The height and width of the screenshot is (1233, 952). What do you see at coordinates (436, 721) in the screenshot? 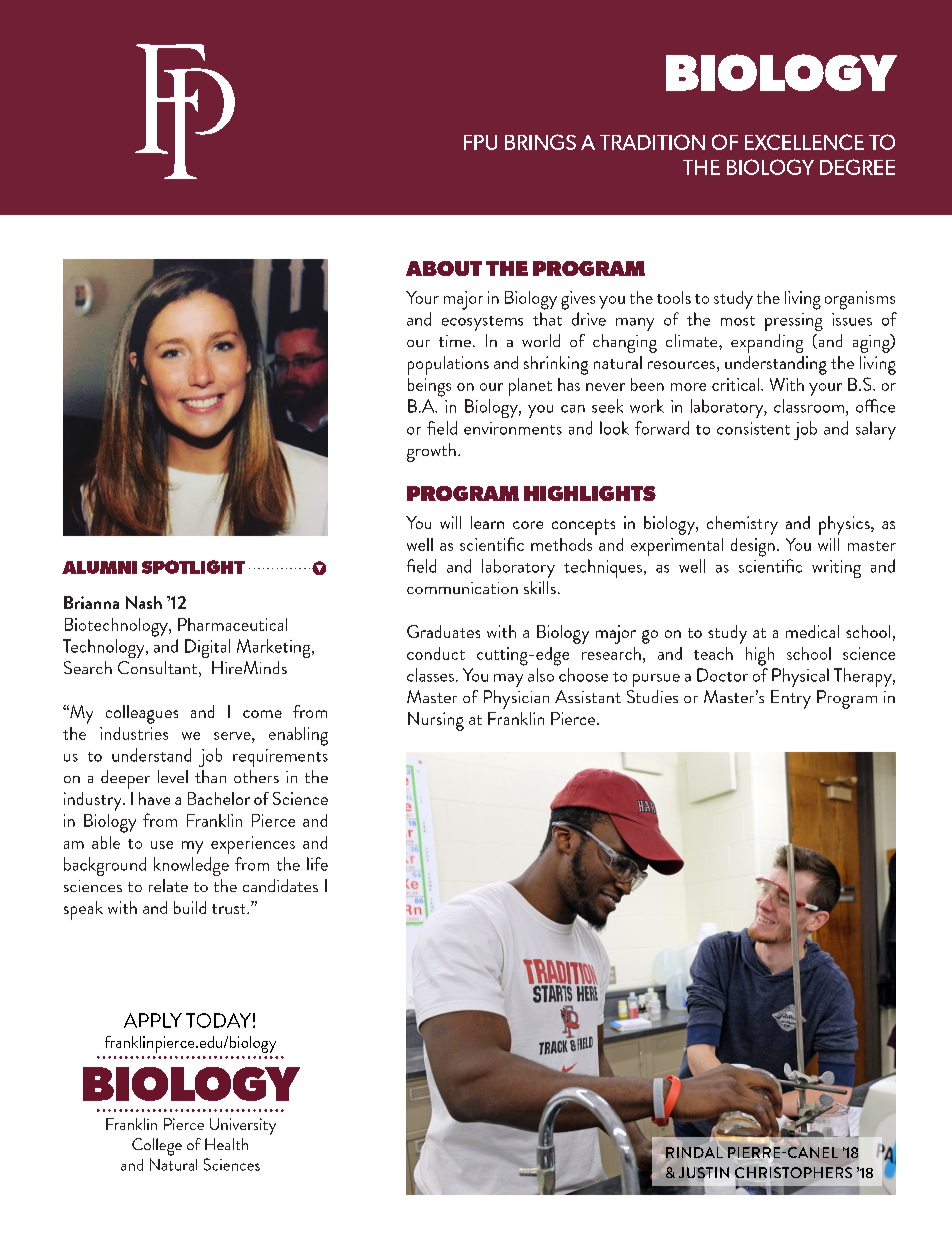
I see `Nursing` at bounding box center [436, 721].
